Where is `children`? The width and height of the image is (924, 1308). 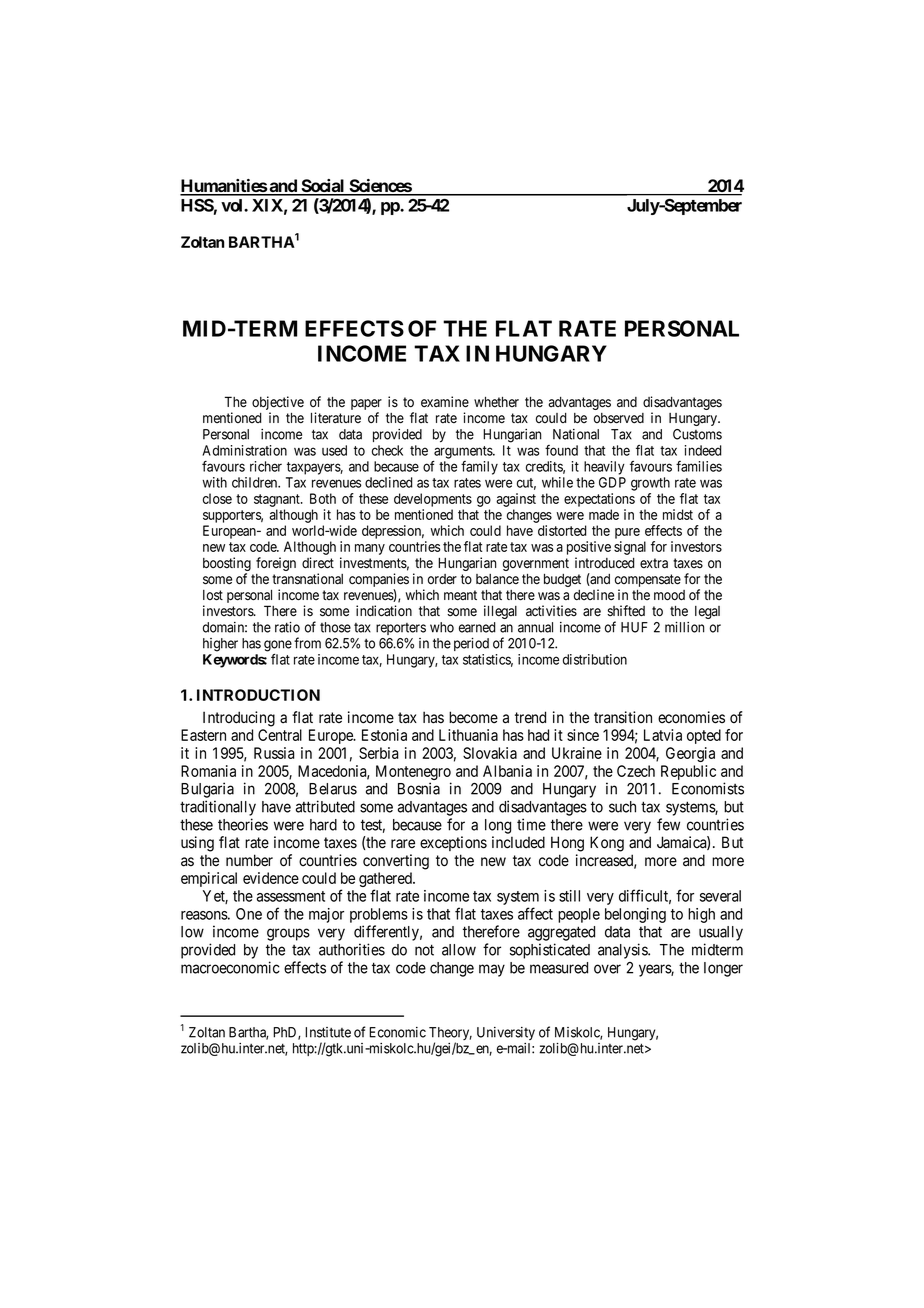 children is located at coordinates (256, 482).
